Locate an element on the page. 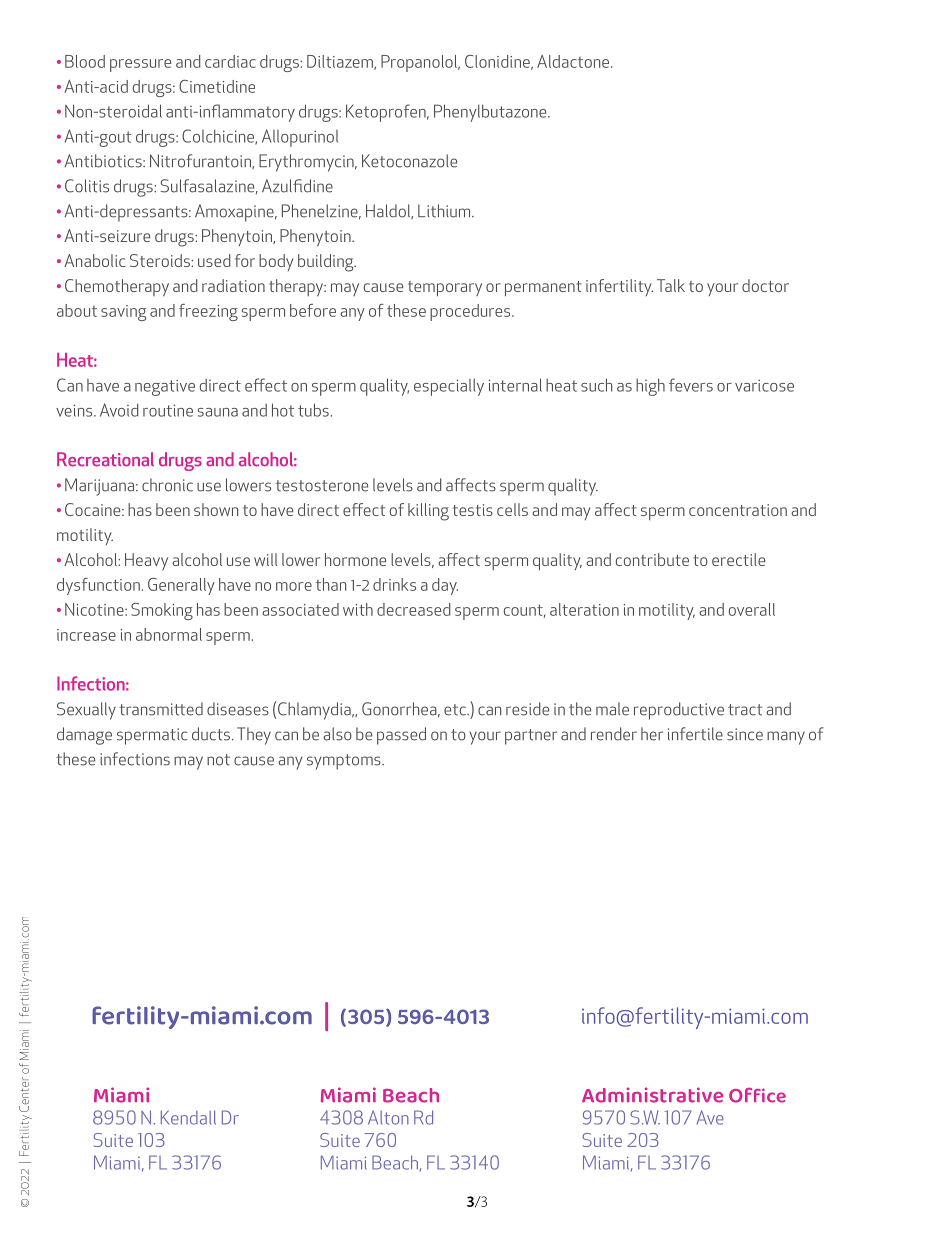  pressure is located at coordinates (140, 65).
